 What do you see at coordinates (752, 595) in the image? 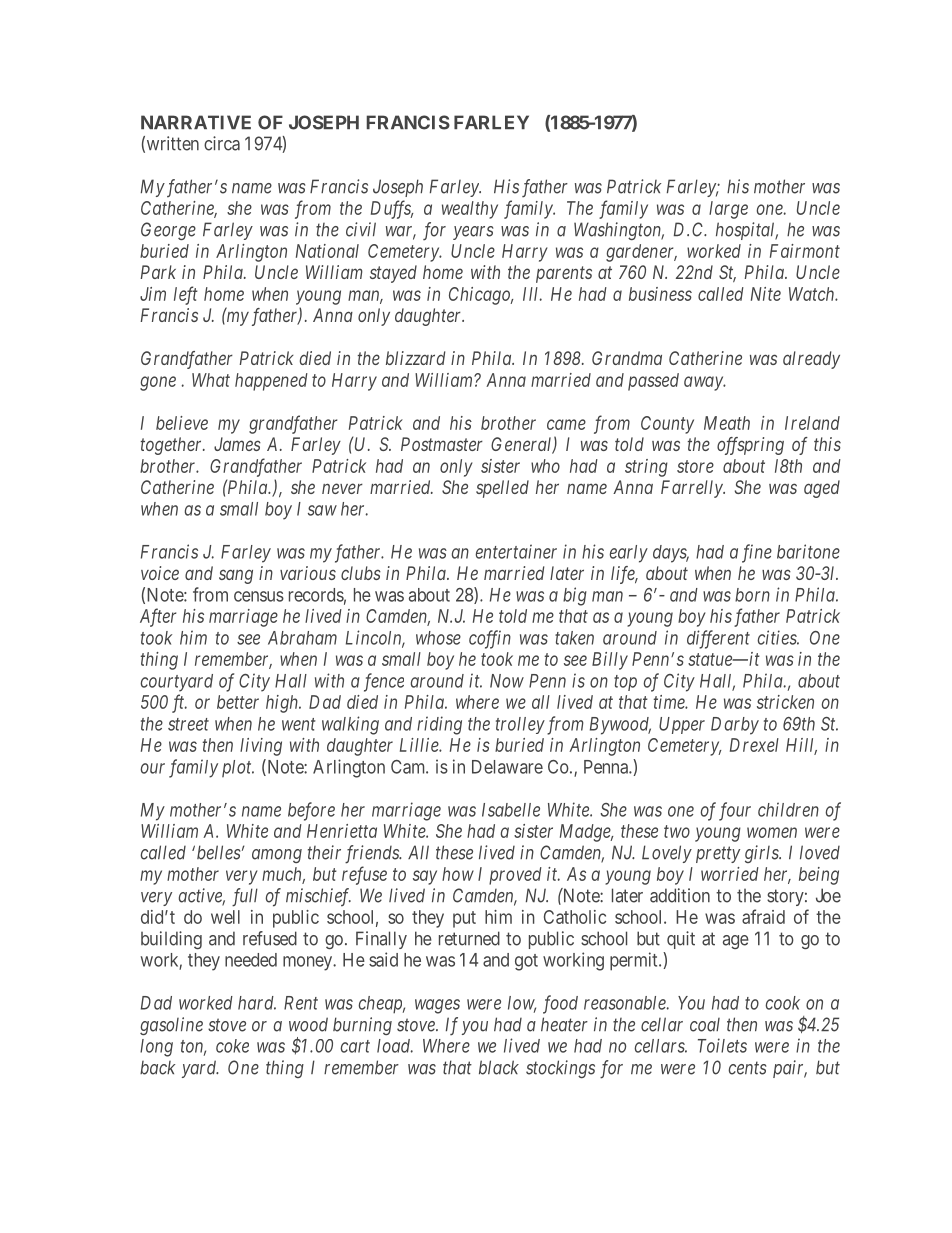
I see `born` at bounding box center [752, 595].
